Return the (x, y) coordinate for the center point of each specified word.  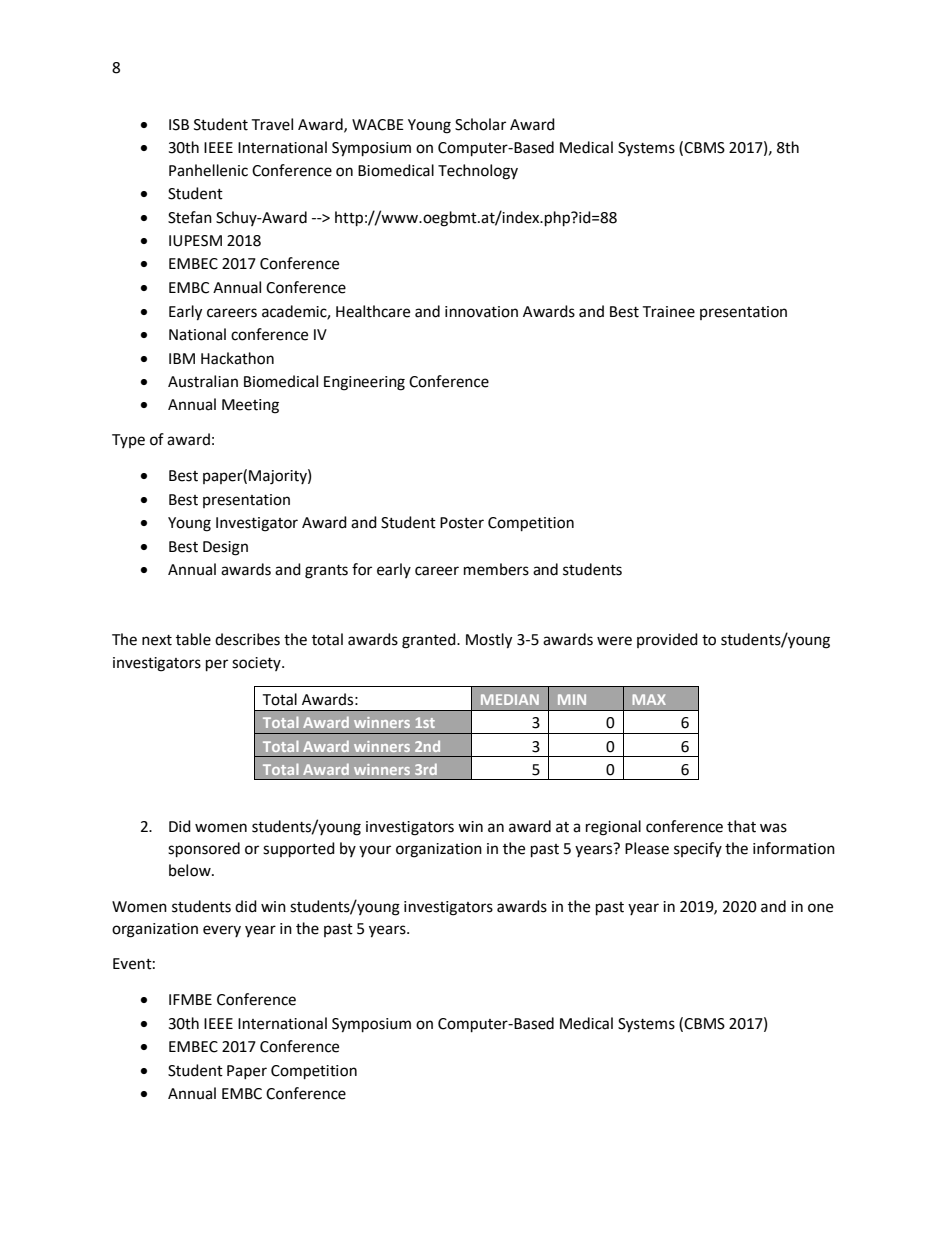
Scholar (480, 124)
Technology (478, 172)
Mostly (489, 641)
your (375, 851)
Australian (203, 381)
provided (667, 640)
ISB (179, 125)
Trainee (668, 312)
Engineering (364, 383)
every (222, 931)
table (193, 639)
